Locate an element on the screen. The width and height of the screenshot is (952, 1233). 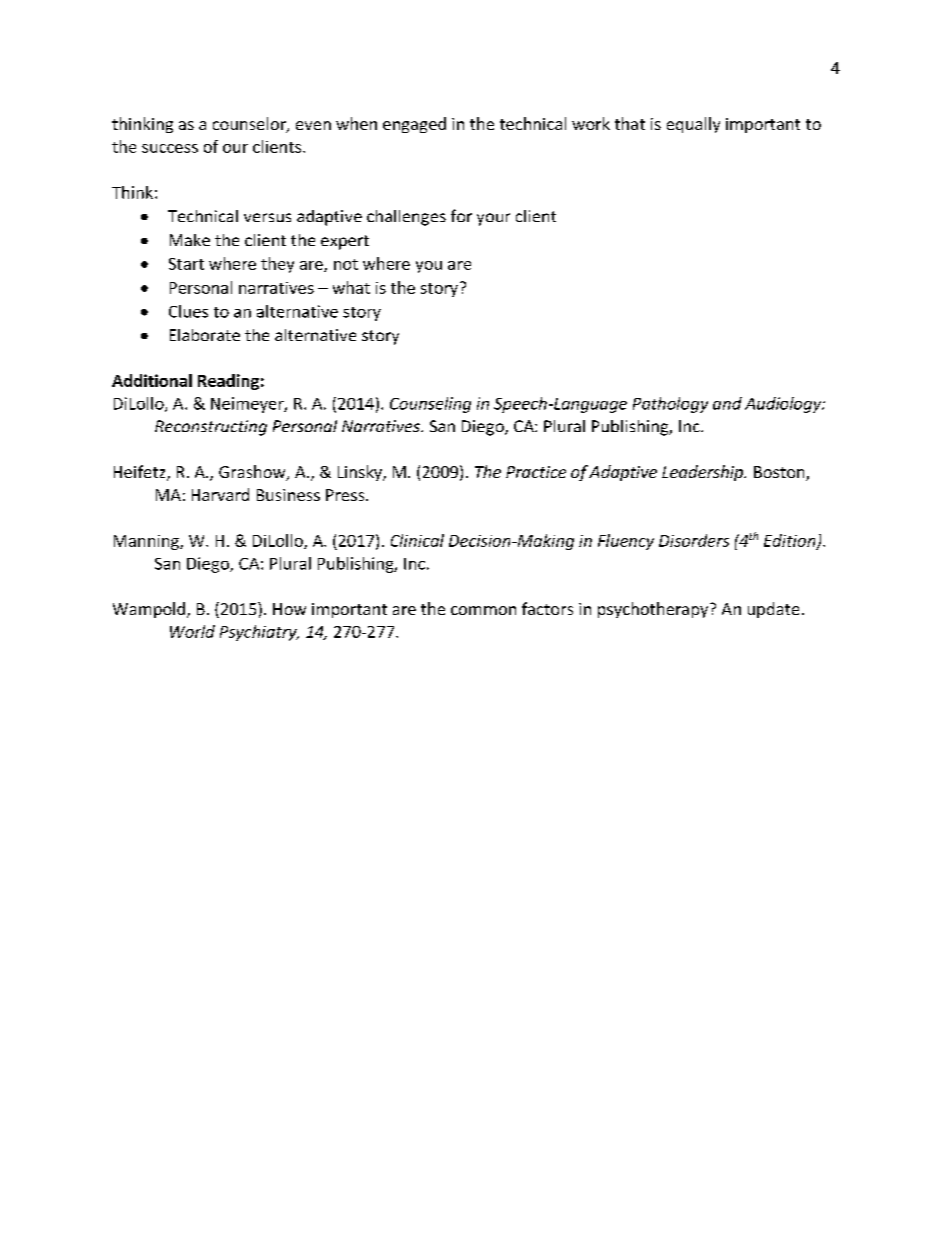
Clues is located at coordinates (188, 311).
